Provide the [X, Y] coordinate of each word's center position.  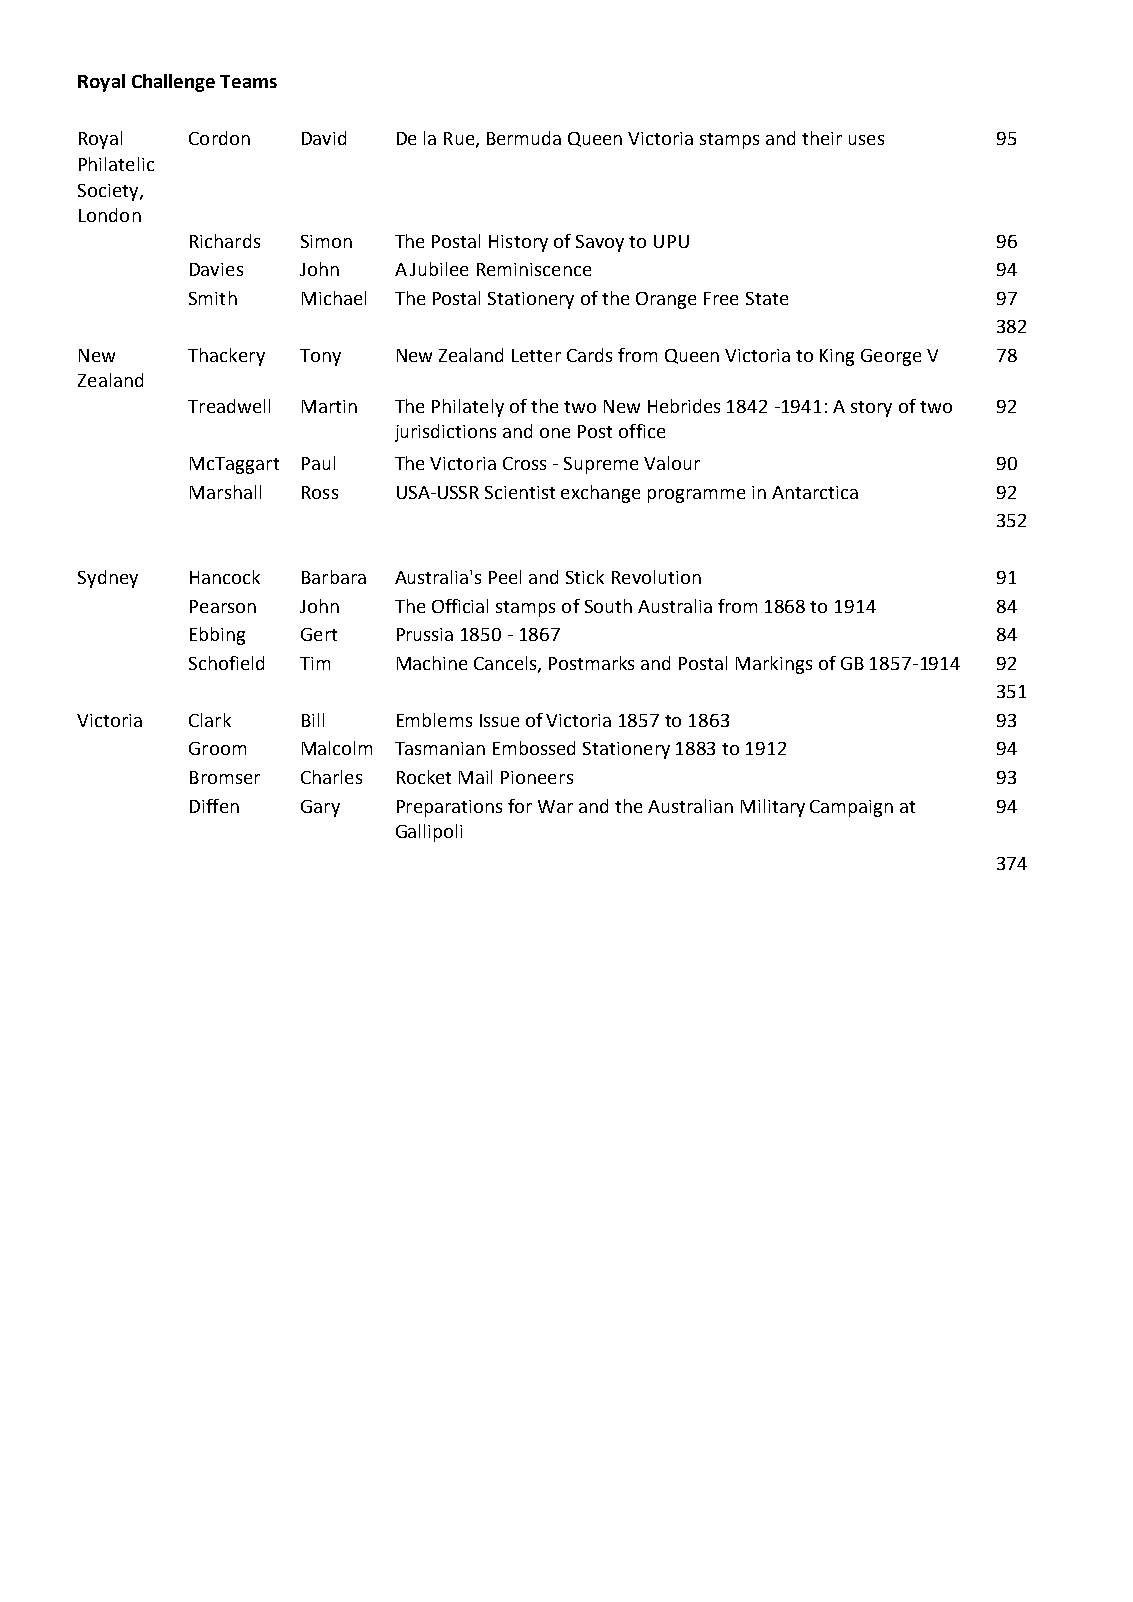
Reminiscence [534, 269]
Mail [475, 777]
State [767, 298]
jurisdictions [445, 433]
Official [460, 606]
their [822, 138]
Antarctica [815, 492]
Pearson [223, 606]
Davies [216, 269]
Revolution [656, 577]
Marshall [225, 492]
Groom [217, 748]
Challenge [173, 83]
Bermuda [524, 138]
